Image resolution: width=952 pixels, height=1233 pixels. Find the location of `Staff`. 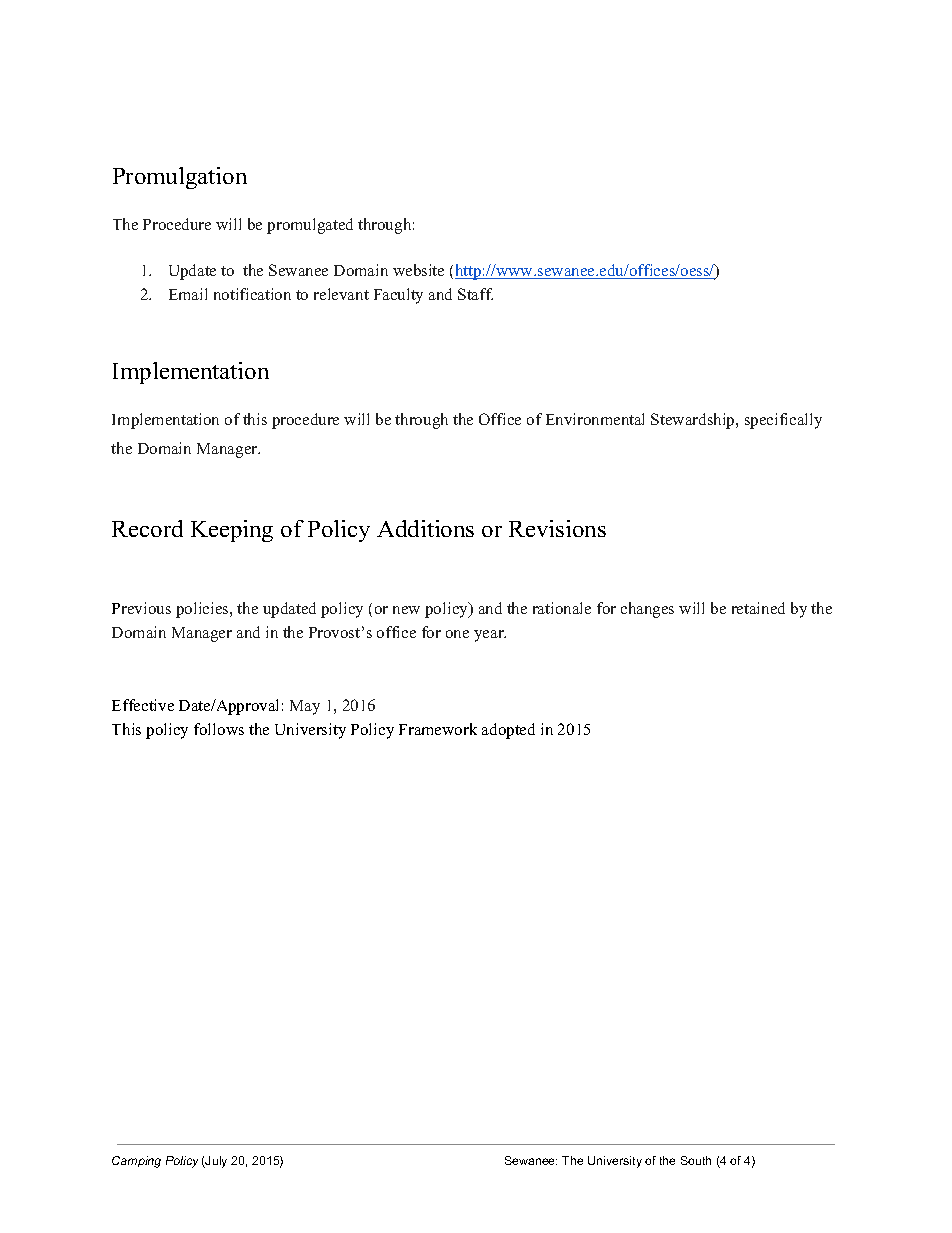

Staff is located at coordinates (475, 294).
